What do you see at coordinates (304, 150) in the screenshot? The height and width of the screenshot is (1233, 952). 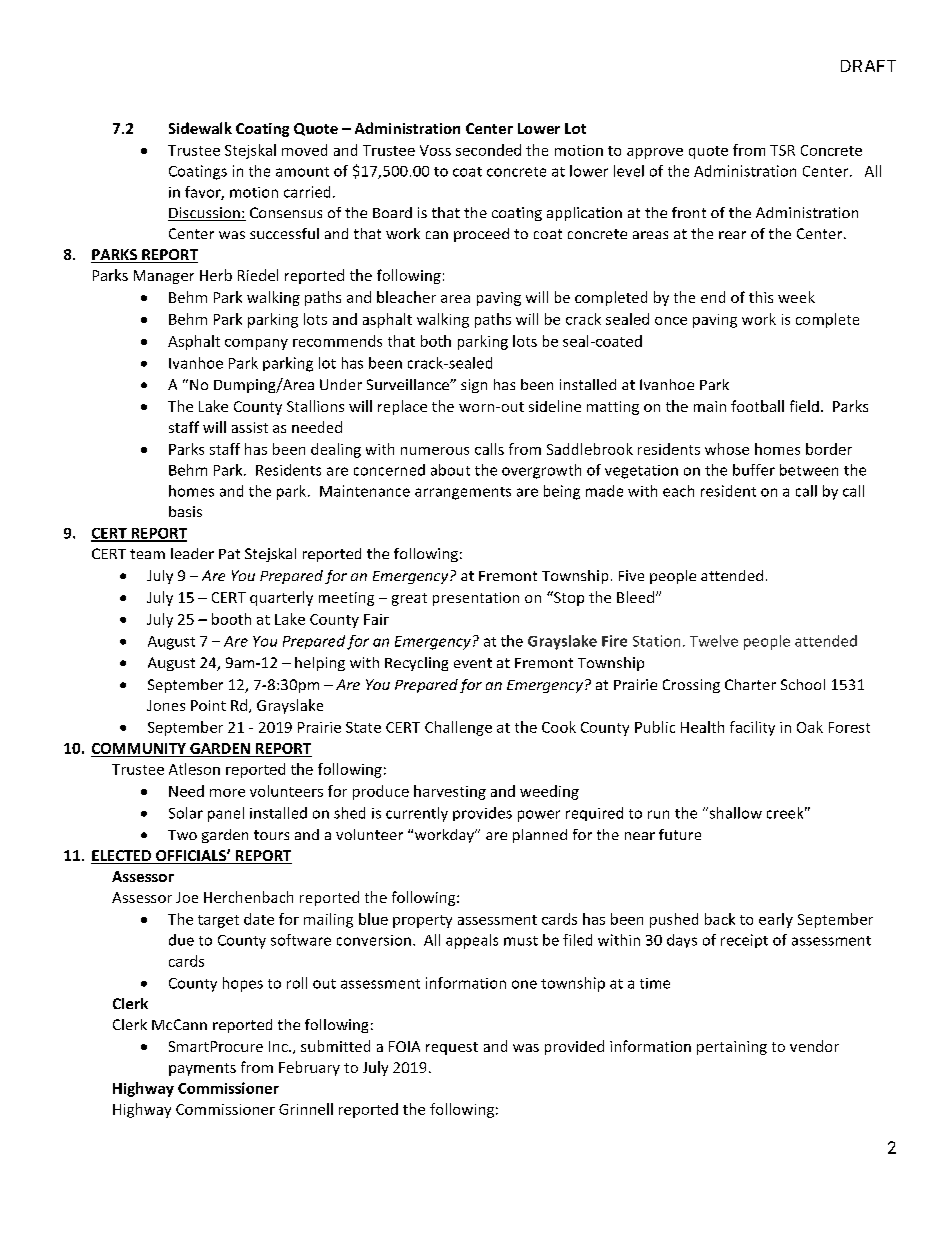 I see `moved` at bounding box center [304, 150].
